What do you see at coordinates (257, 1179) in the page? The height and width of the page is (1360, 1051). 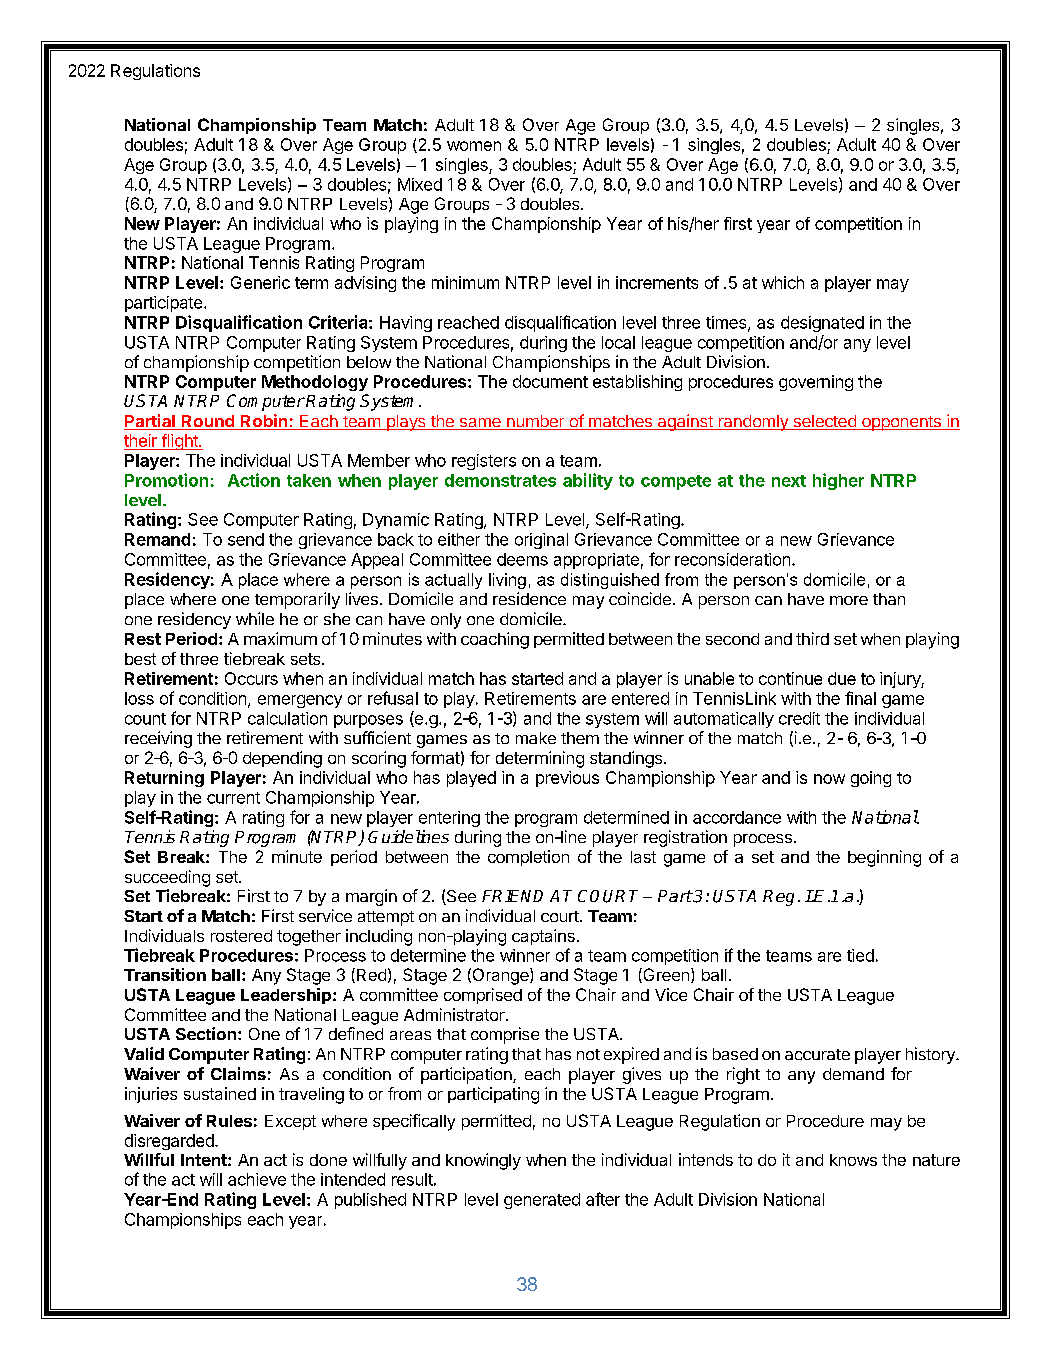 I see `achieve` at bounding box center [257, 1179].
